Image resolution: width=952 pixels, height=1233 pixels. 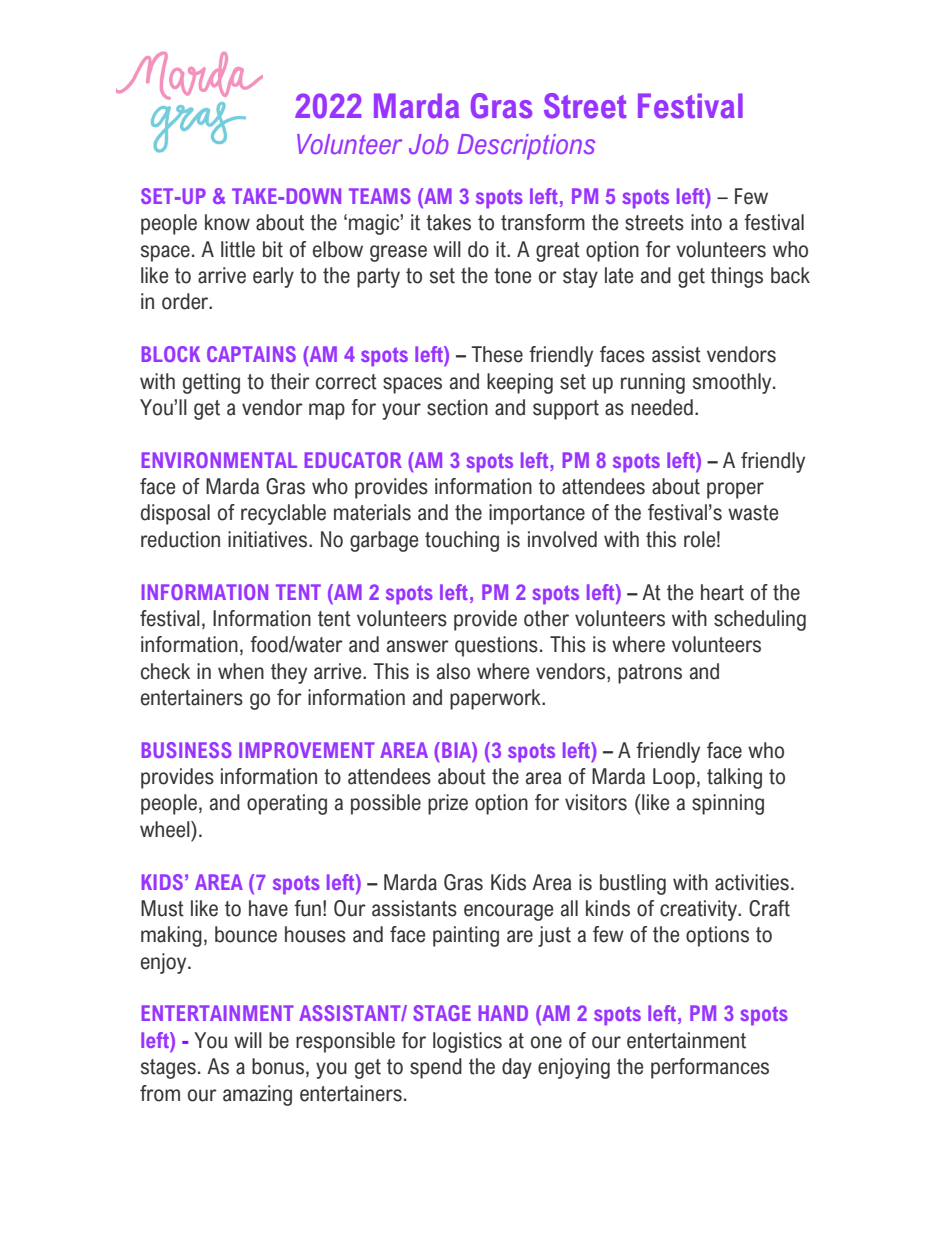 What do you see at coordinates (706, 222) in the screenshot?
I see `into` at bounding box center [706, 222].
